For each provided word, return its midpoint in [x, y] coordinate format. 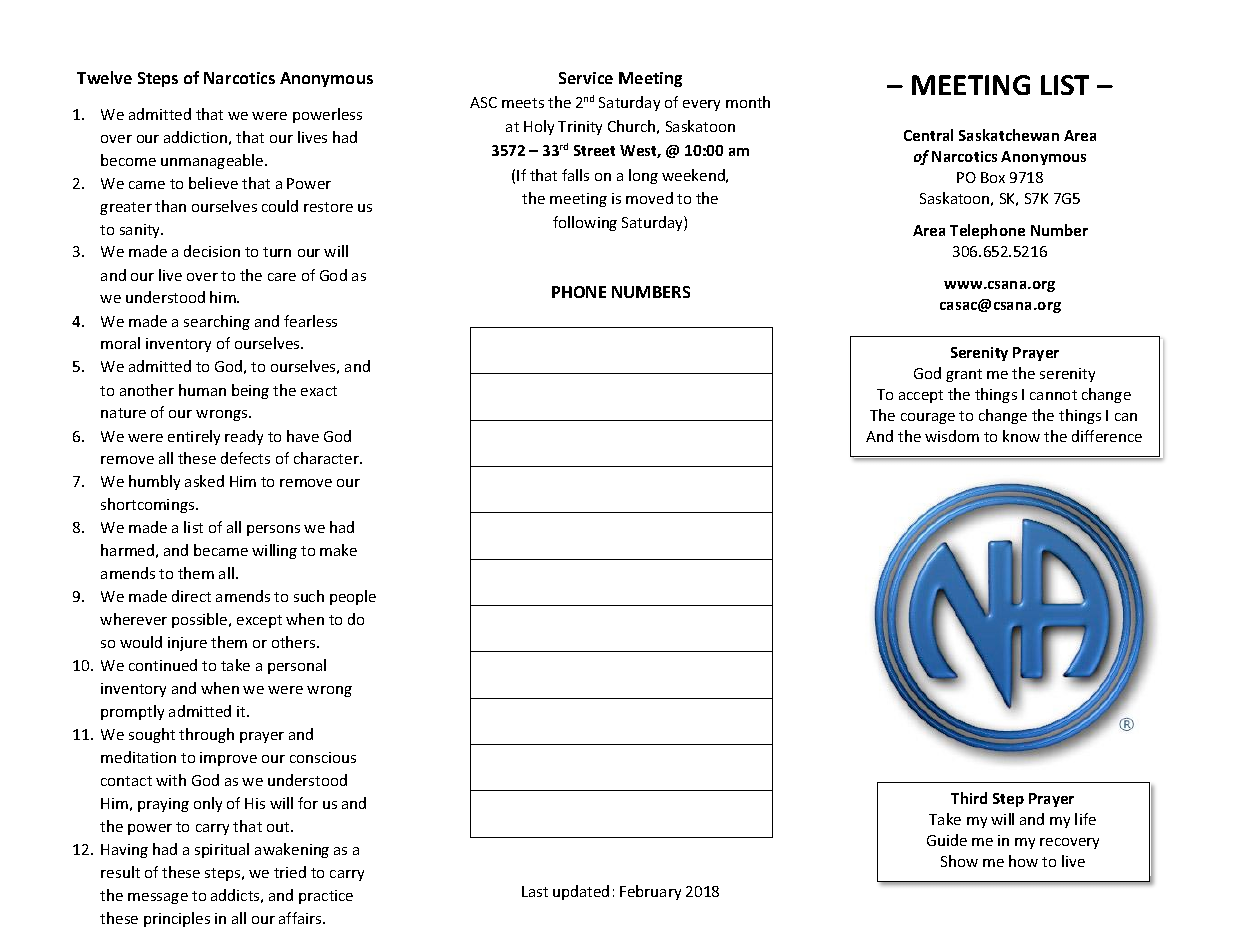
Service [586, 78]
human [202, 390]
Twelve [104, 77]
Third [969, 798]
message [158, 898]
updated [581, 892]
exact [319, 391]
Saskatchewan [1009, 135]
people [353, 597]
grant [964, 375]
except [259, 621]
